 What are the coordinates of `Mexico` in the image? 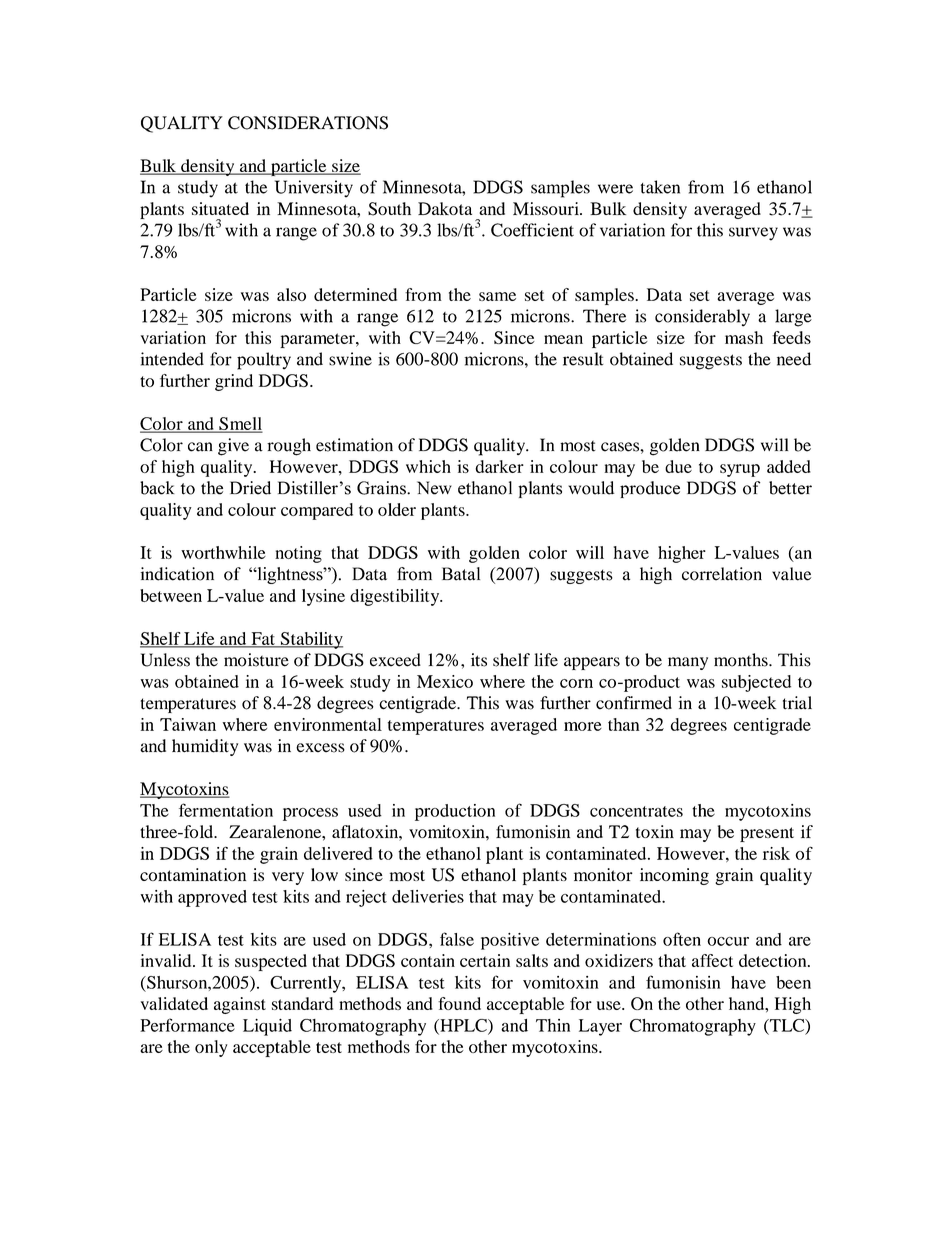 It's located at (445, 681).
